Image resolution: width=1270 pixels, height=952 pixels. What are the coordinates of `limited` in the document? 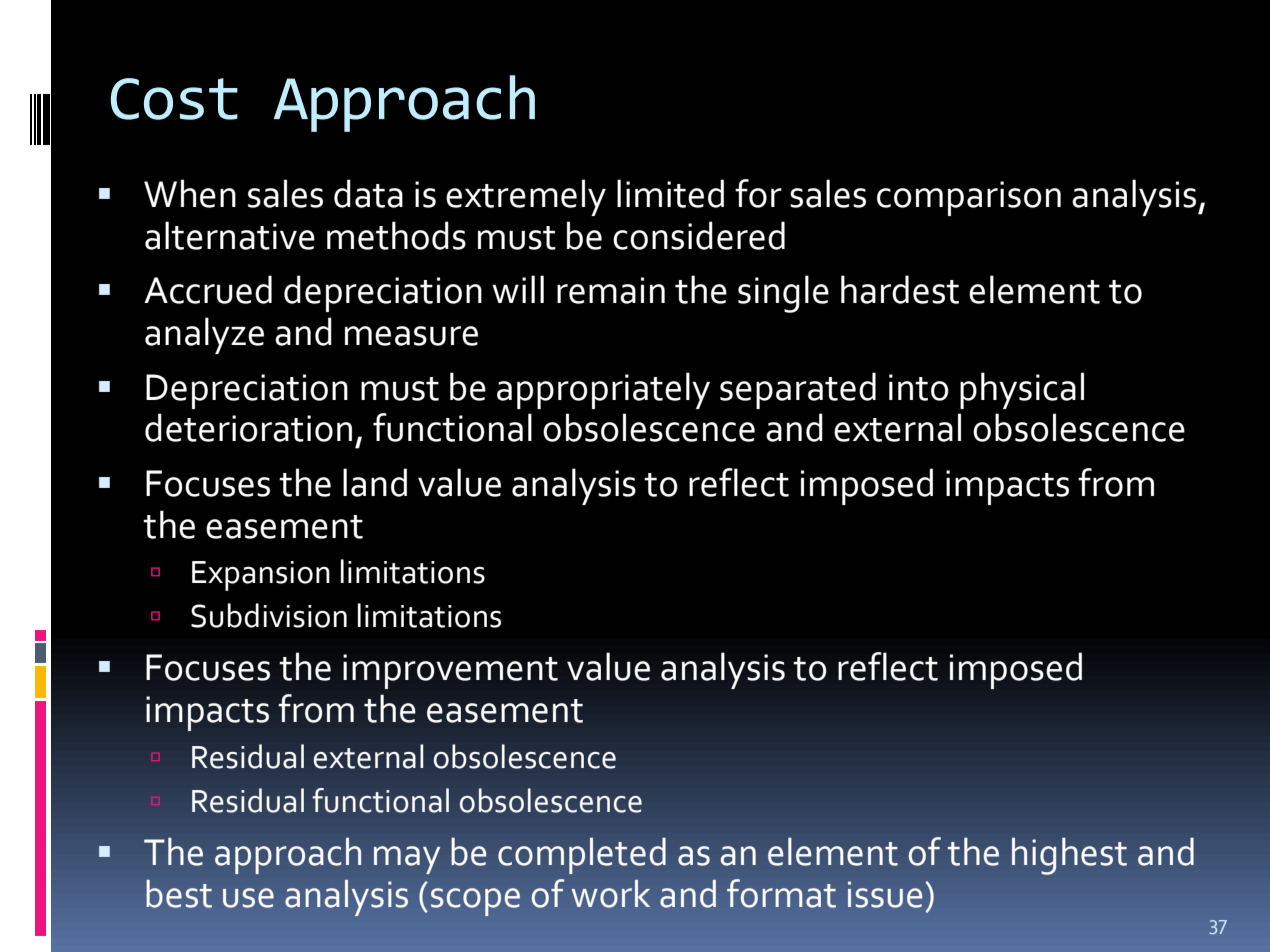 It's located at (670, 193).
